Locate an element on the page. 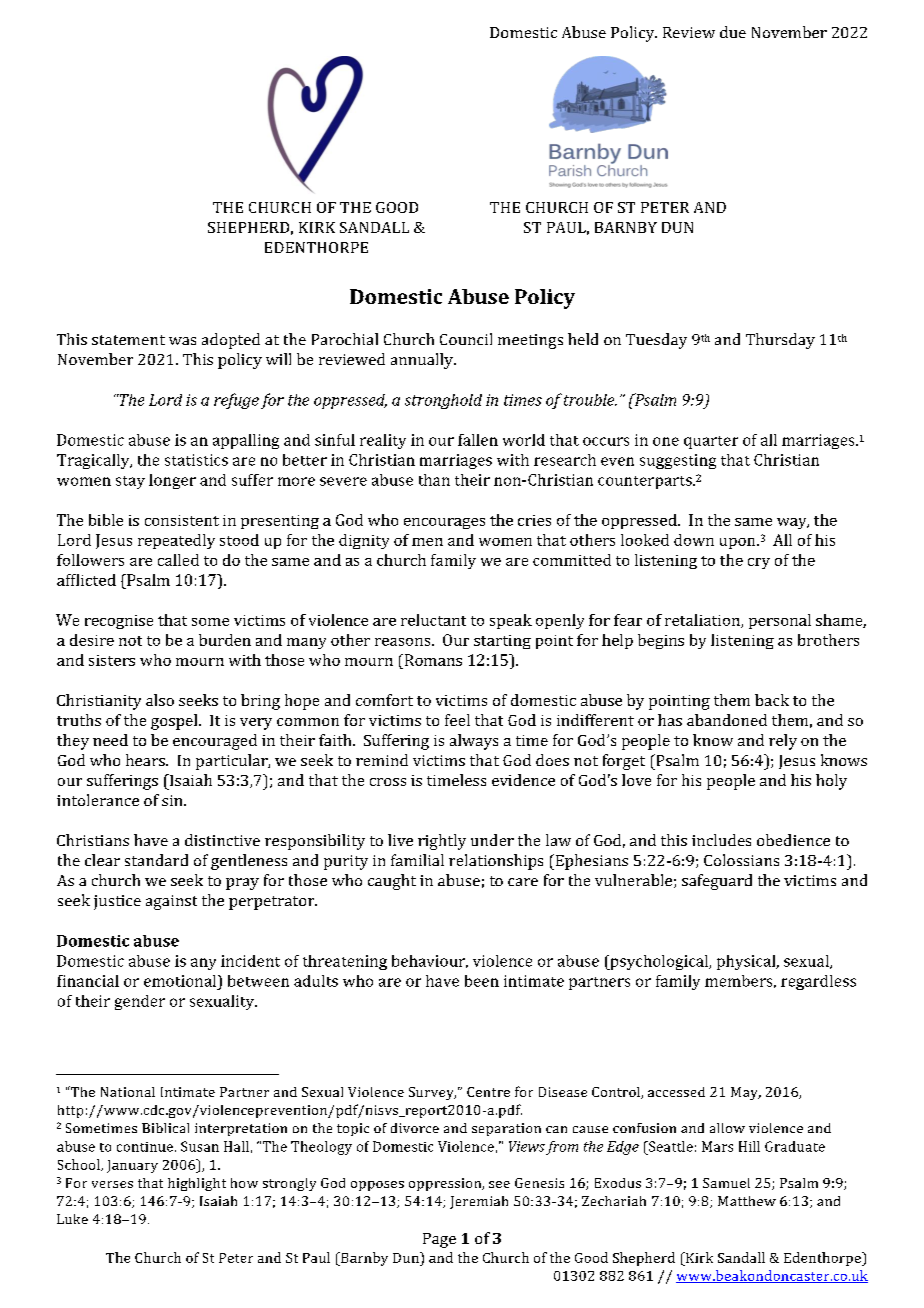  rightly is located at coordinates (442, 842).
